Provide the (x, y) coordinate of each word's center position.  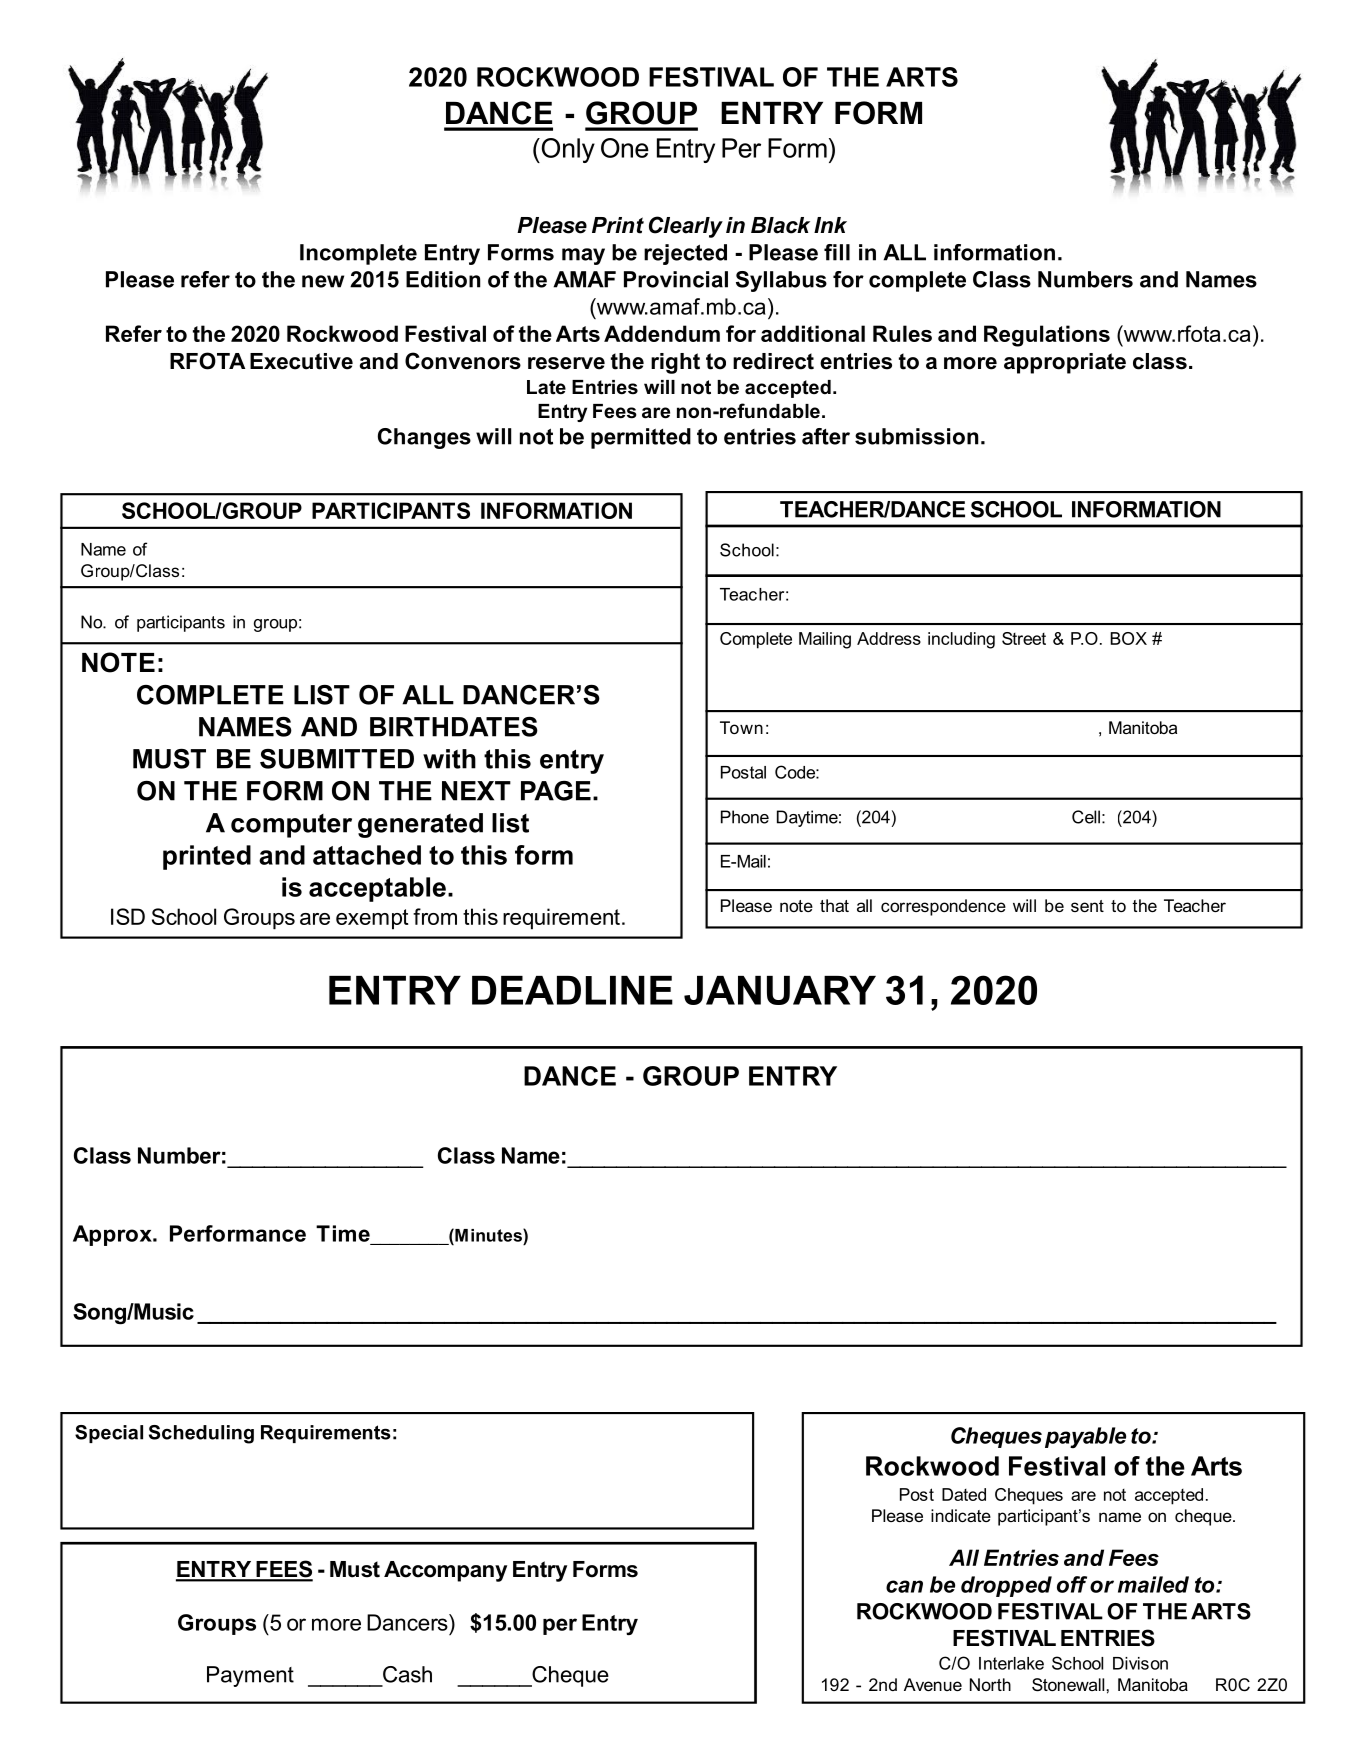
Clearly (686, 227)
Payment (250, 1676)
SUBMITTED (337, 759)
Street (1024, 638)
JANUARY (780, 990)
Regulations (1047, 336)
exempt (372, 919)
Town (741, 727)
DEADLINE (572, 990)
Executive (301, 361)
